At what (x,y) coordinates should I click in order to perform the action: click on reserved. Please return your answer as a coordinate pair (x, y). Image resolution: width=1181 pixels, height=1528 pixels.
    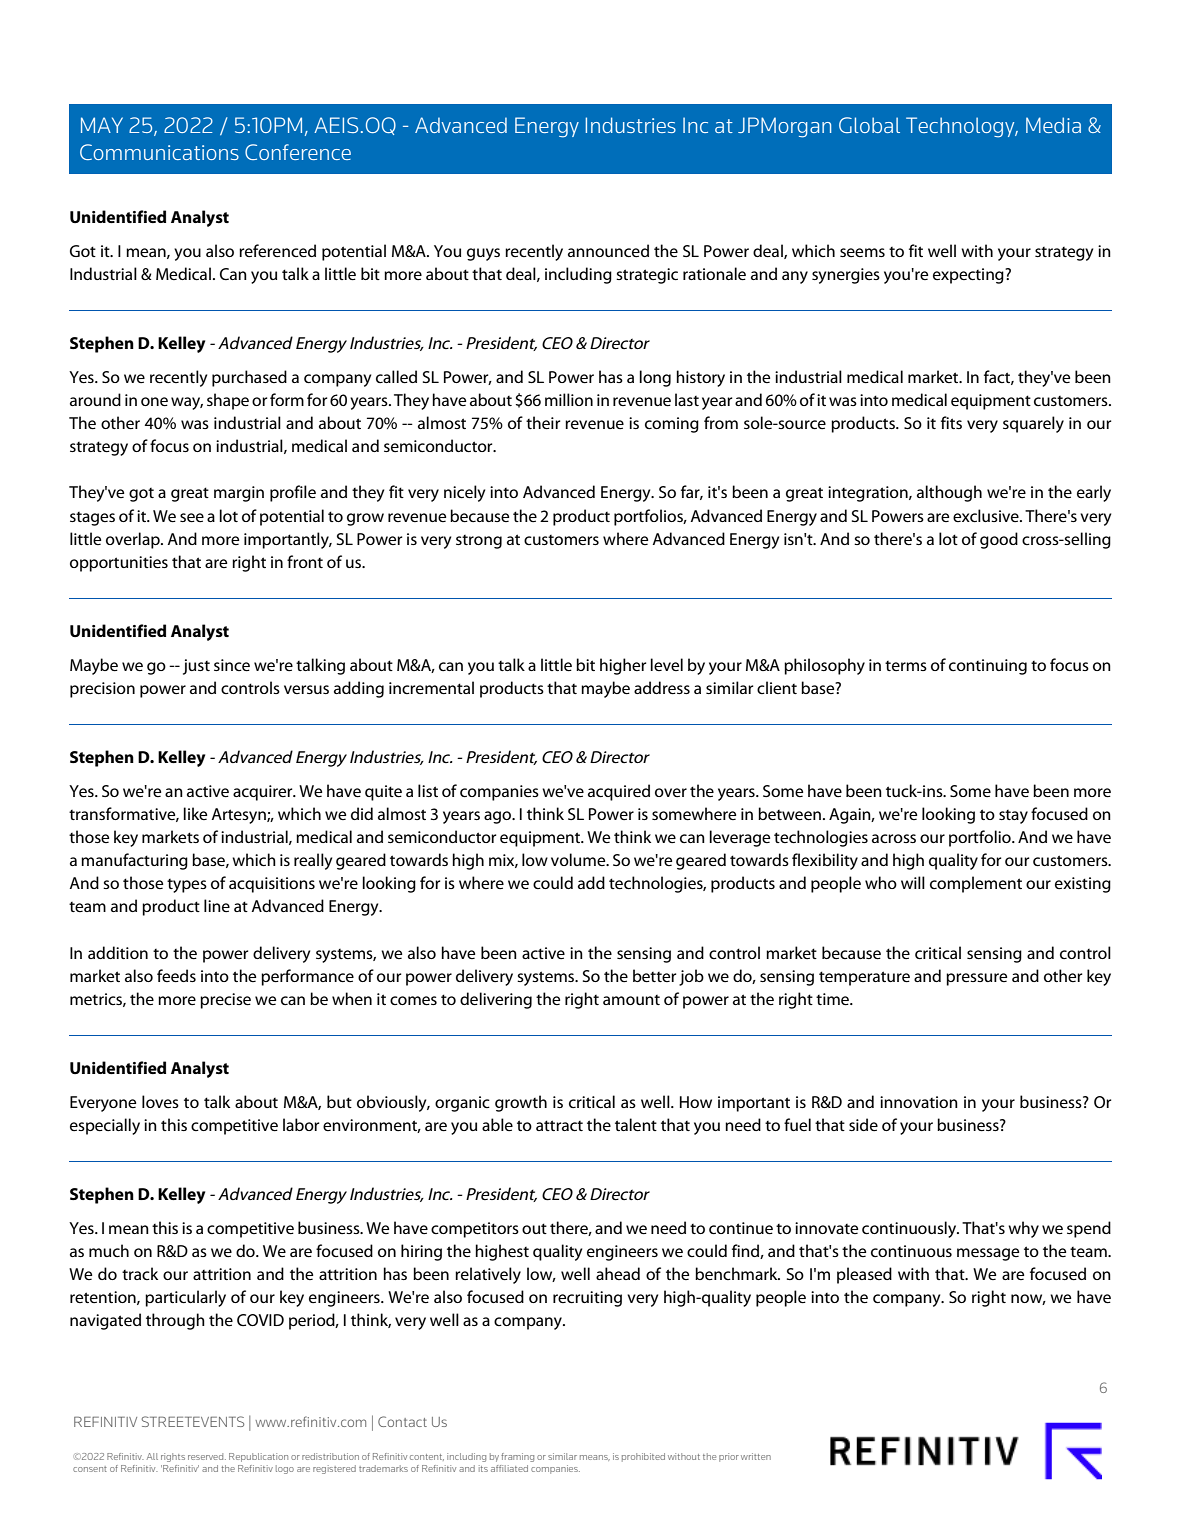
    Looking at the image, I should click on (207, 1456).
